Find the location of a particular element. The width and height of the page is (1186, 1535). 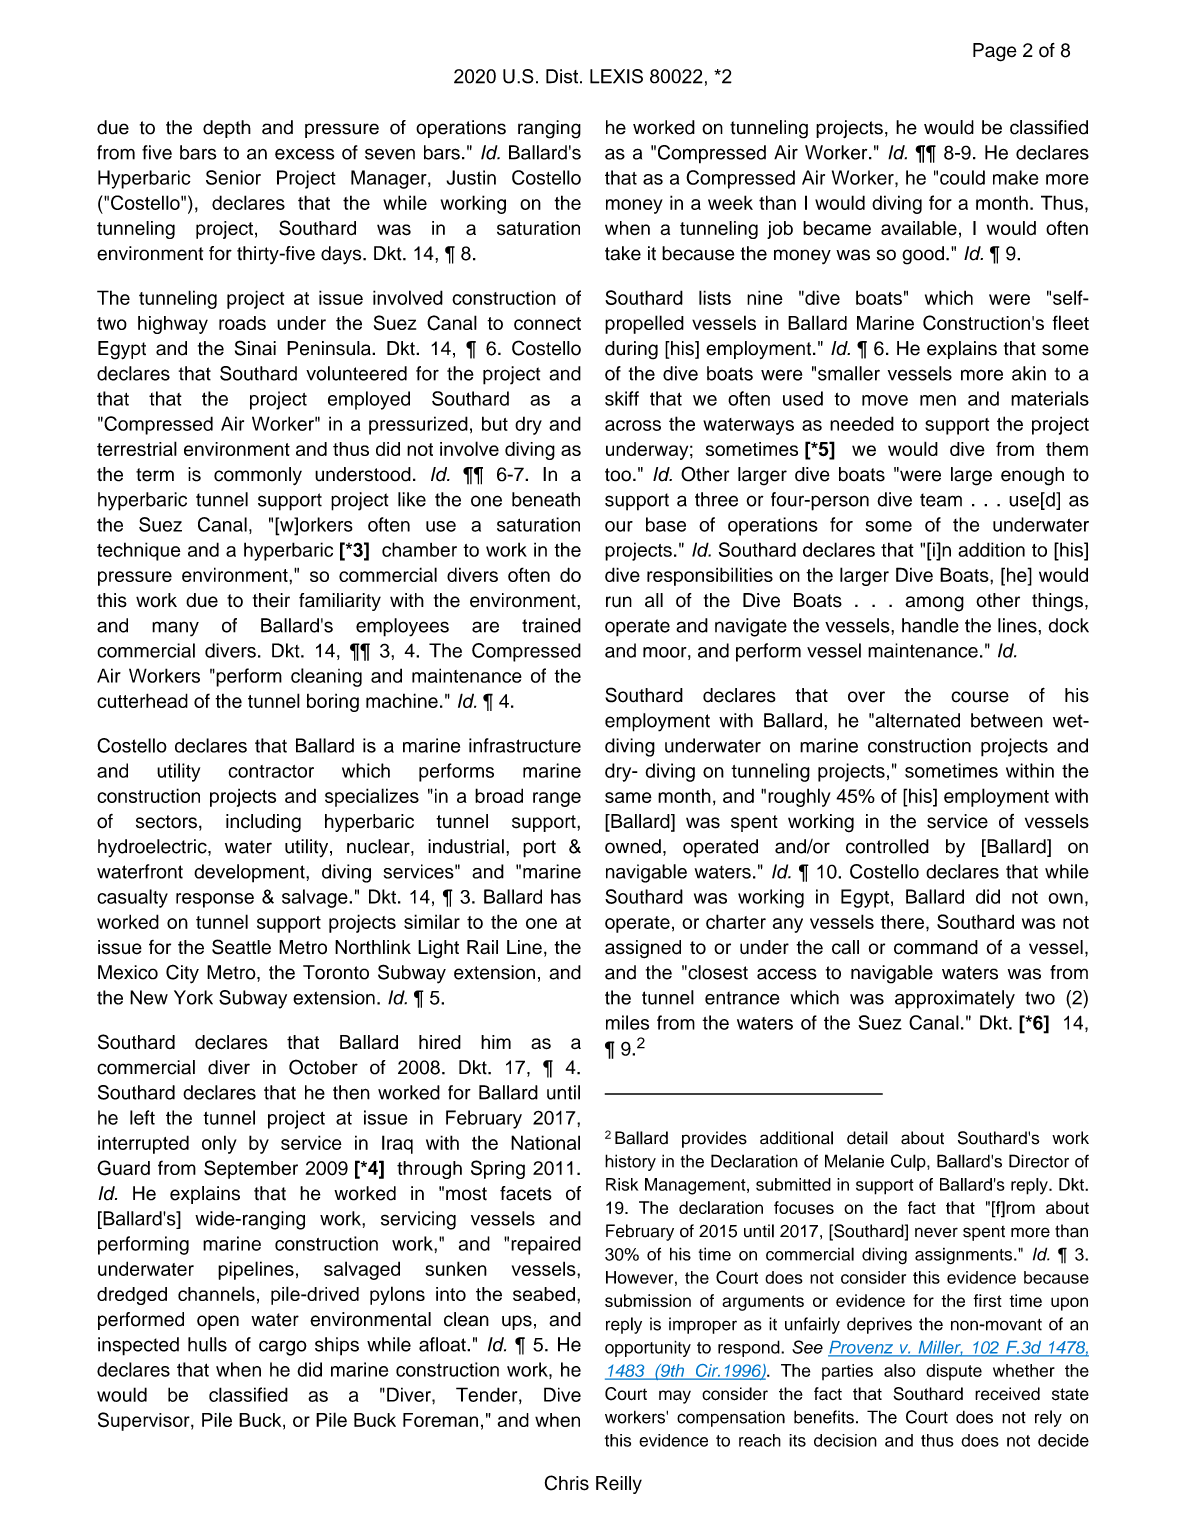

received is located at coordinates (1007, 1394).
